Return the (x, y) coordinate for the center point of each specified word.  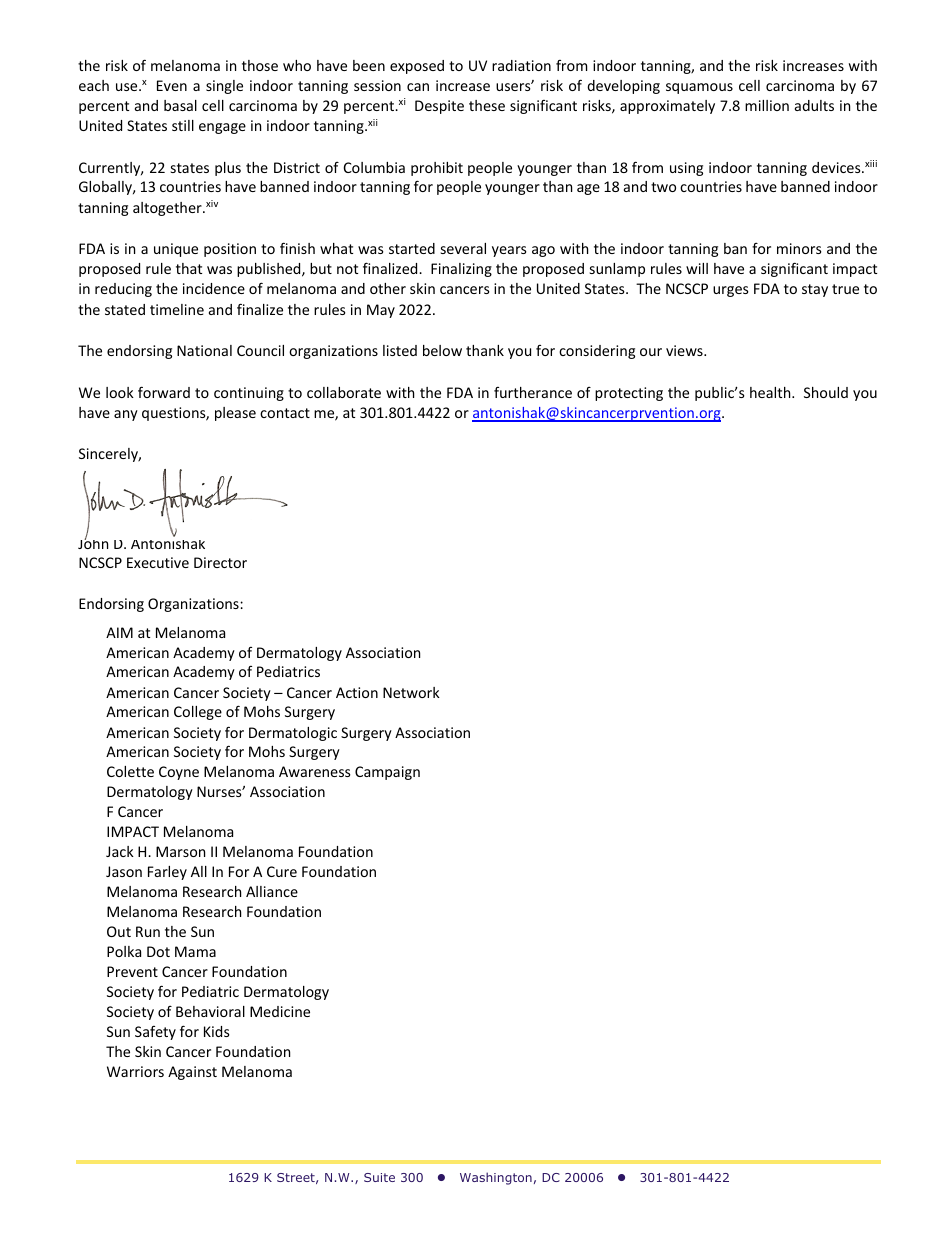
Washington (496, 1178)
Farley (167, 873)
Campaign (387, 773)
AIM (119, 632)
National (204, 350)
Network (411, 692)
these (487, 105)
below (442, 350)
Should (826, 392)
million (767, 105)
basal (180, 105)
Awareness (315, 771)
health (771, 392)
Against (192, 1073)
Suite (379, 1177)
